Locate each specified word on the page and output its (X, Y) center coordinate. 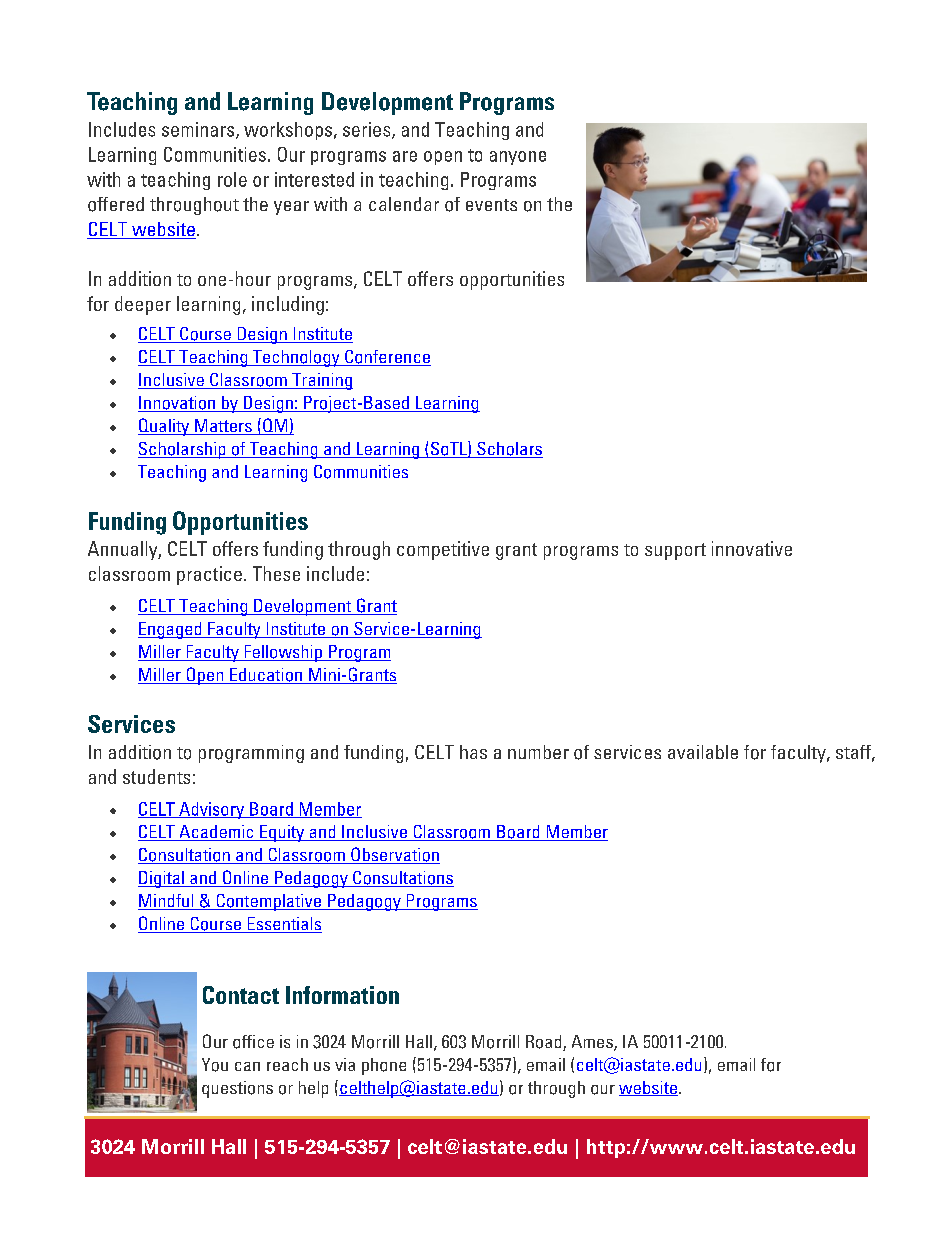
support (675, 551)
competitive (443, 550)
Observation (394, 855)
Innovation (178, 404)
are (405, 156)
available (703, 752)
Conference (387, 358)
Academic (216, 833)
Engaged (171, 630)
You (215, 1065)
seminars (199, 130)
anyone (518, 158)
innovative (752, 548)
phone (384, 1066)
